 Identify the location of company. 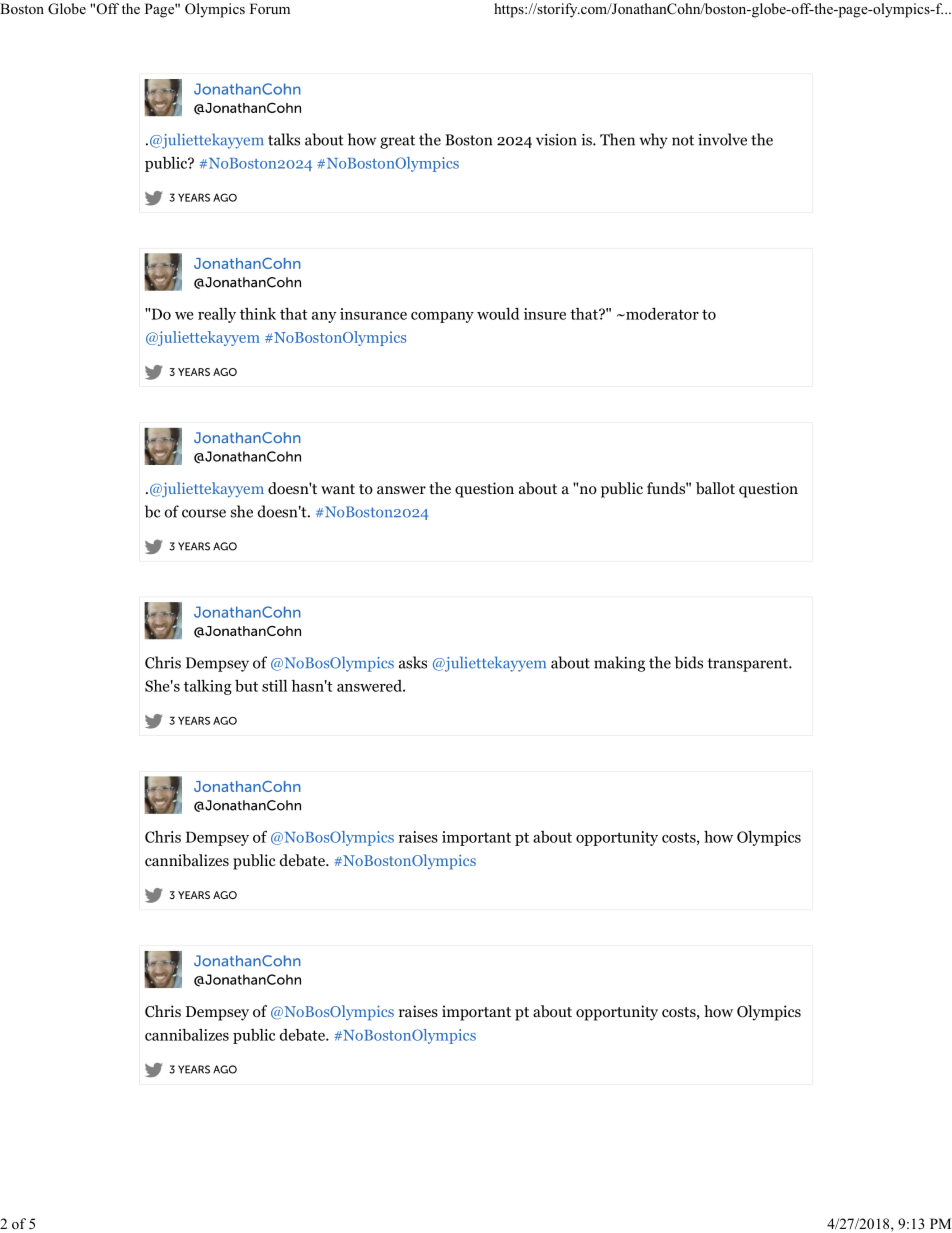
(442, 317).
